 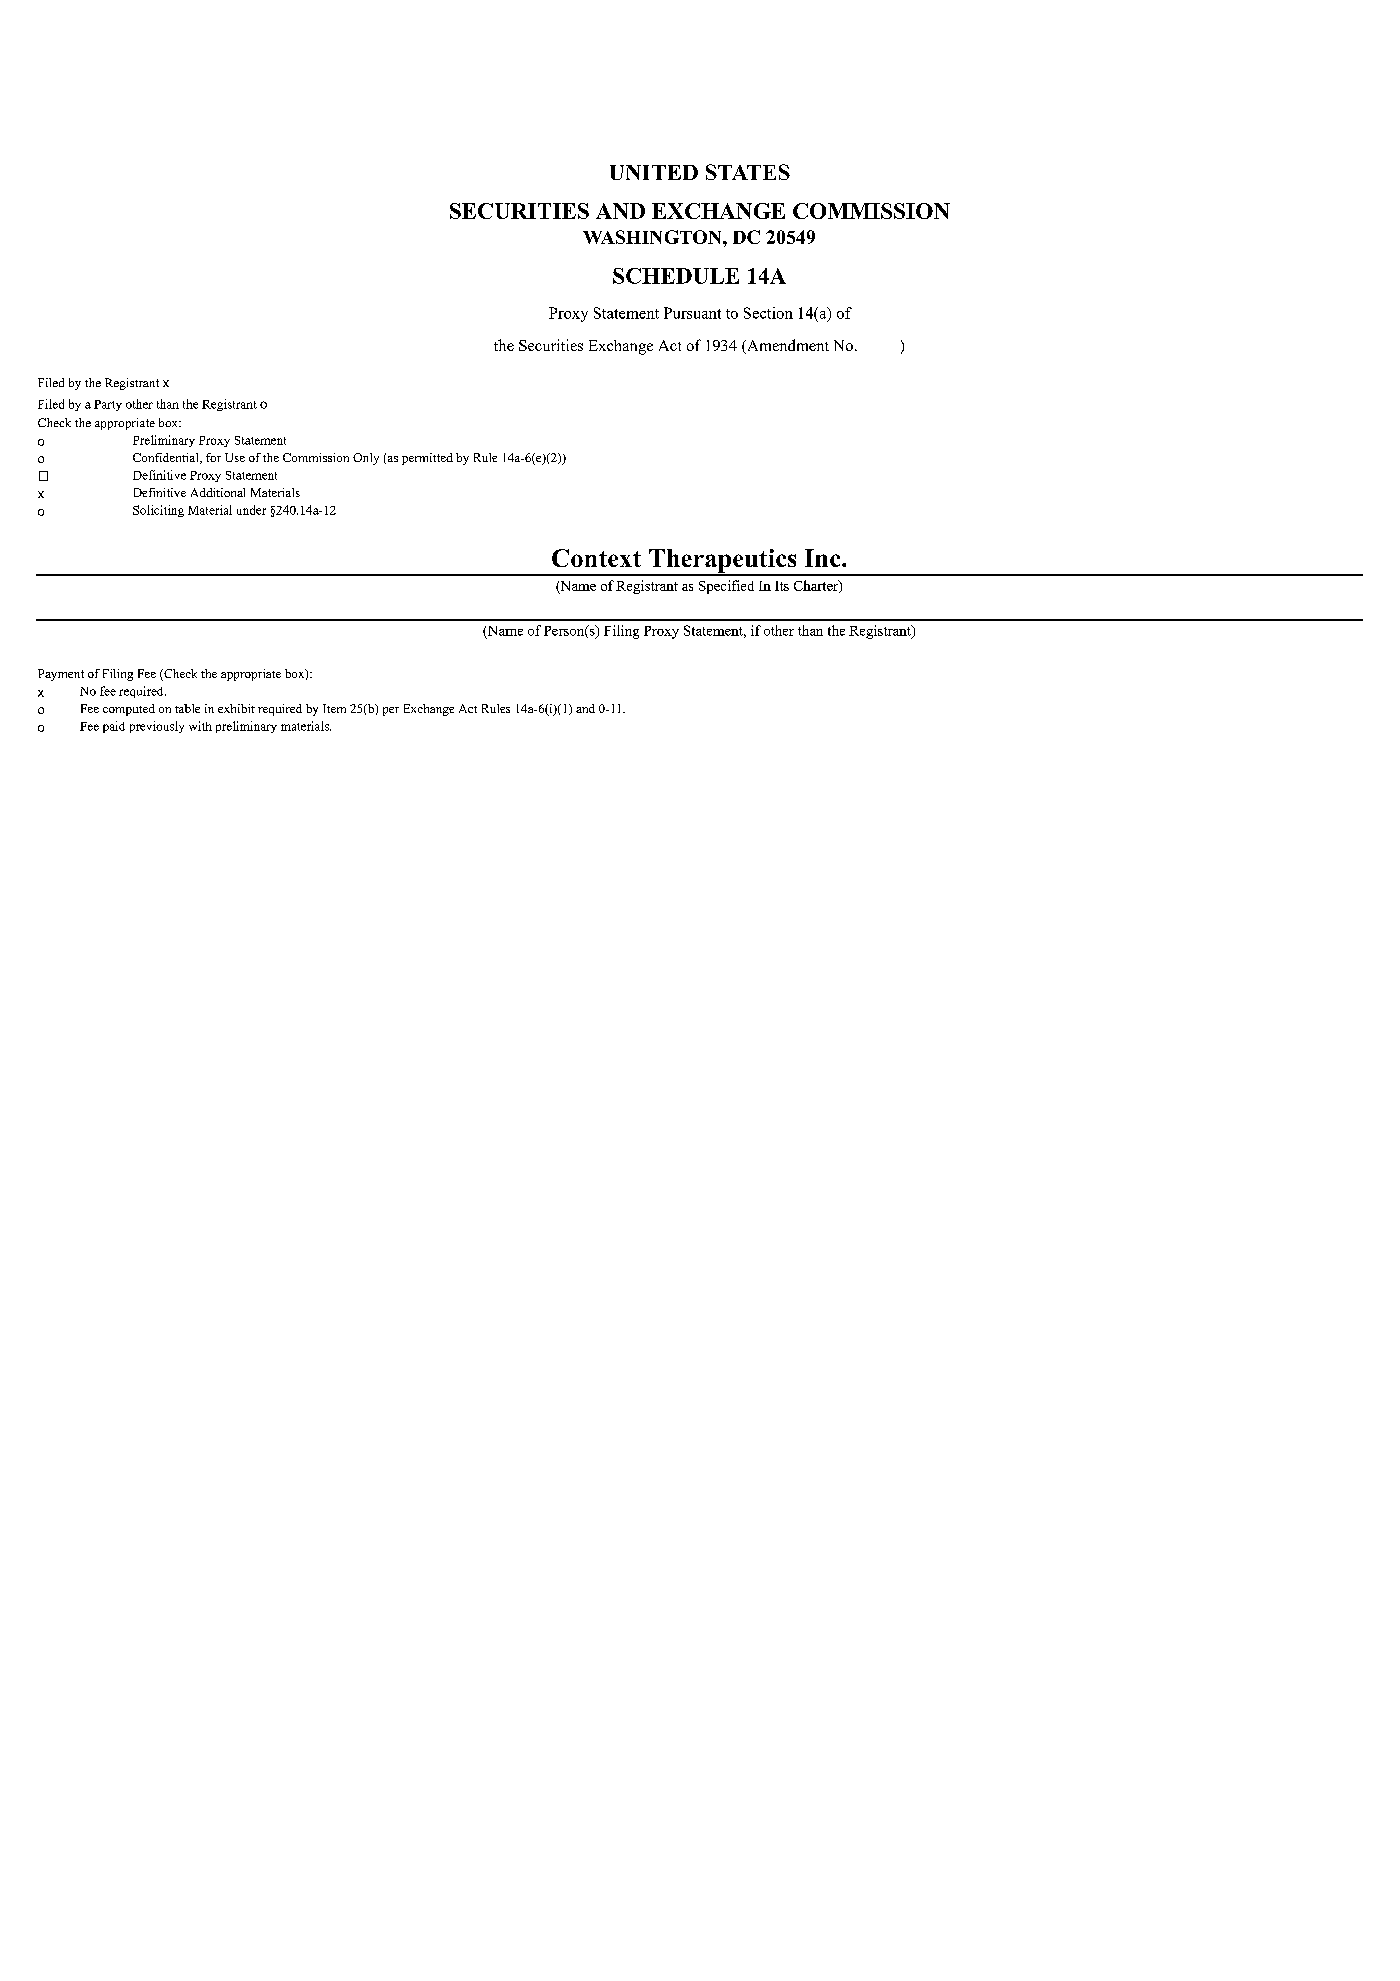 I want to click on SCHEDULE, so click(x=676, y=276).
